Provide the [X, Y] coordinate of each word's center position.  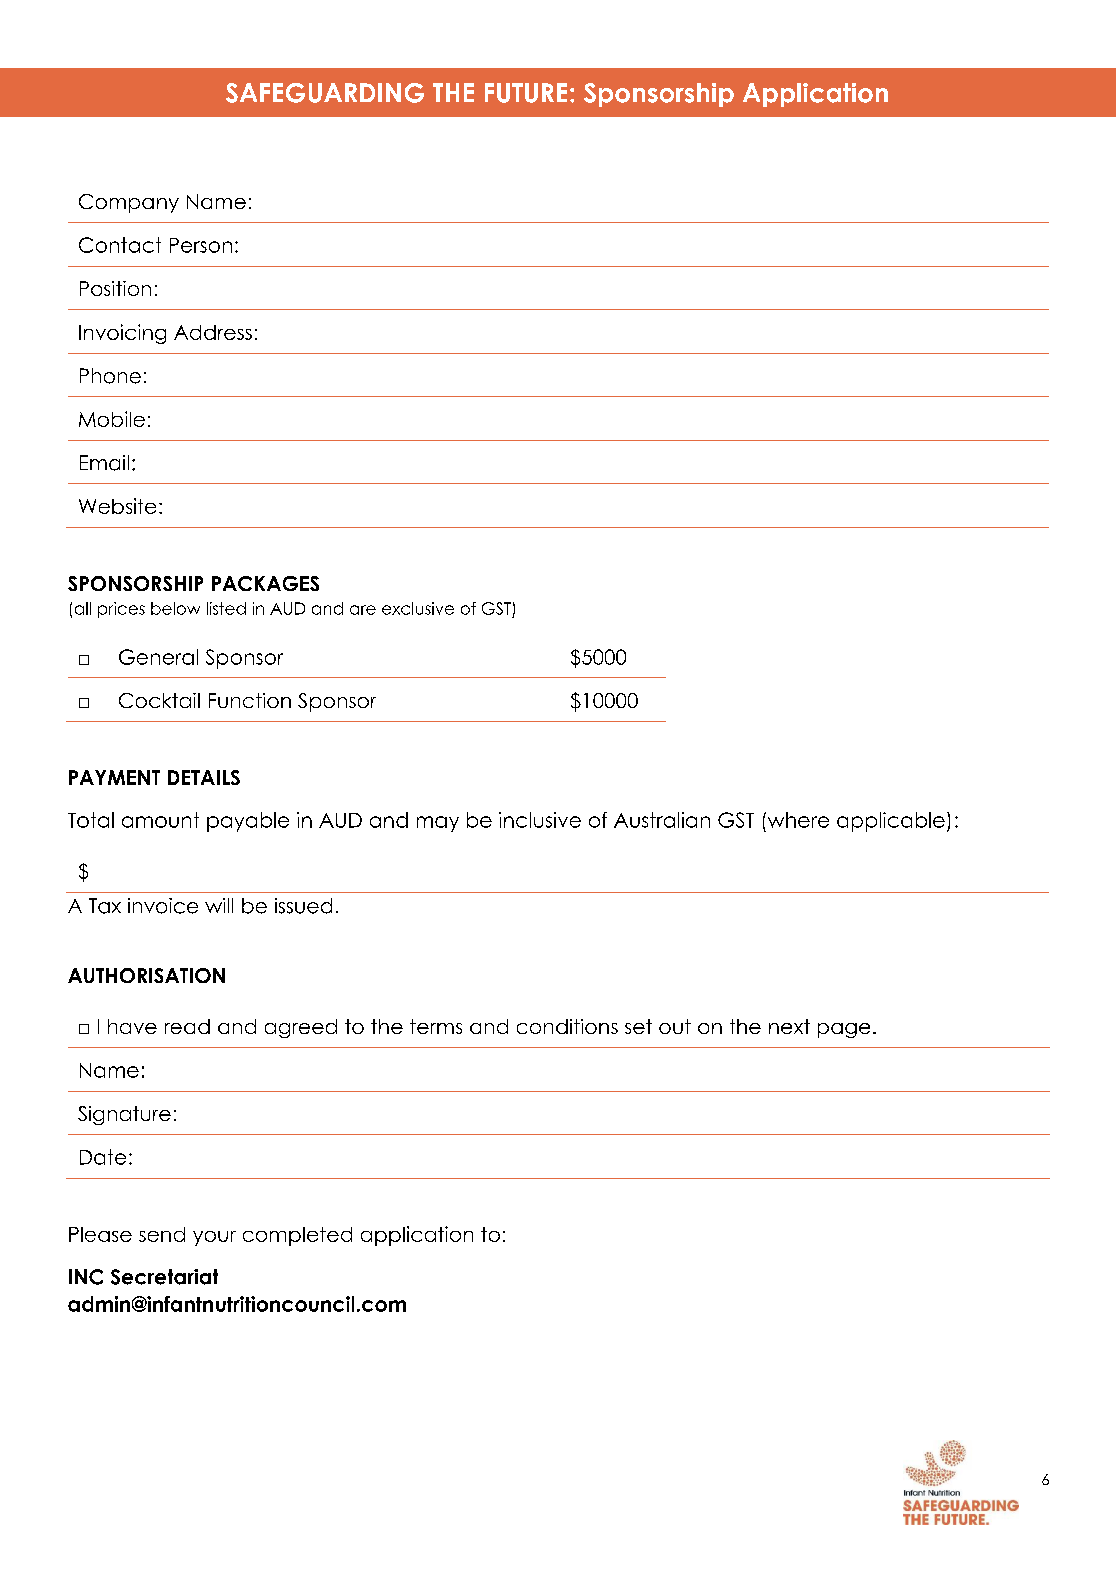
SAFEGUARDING [325, 93]
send [162, 1234]
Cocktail [159, 700]
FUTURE [526, 93]
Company [129, 203]
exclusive [418, 608]
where [797, 820]
